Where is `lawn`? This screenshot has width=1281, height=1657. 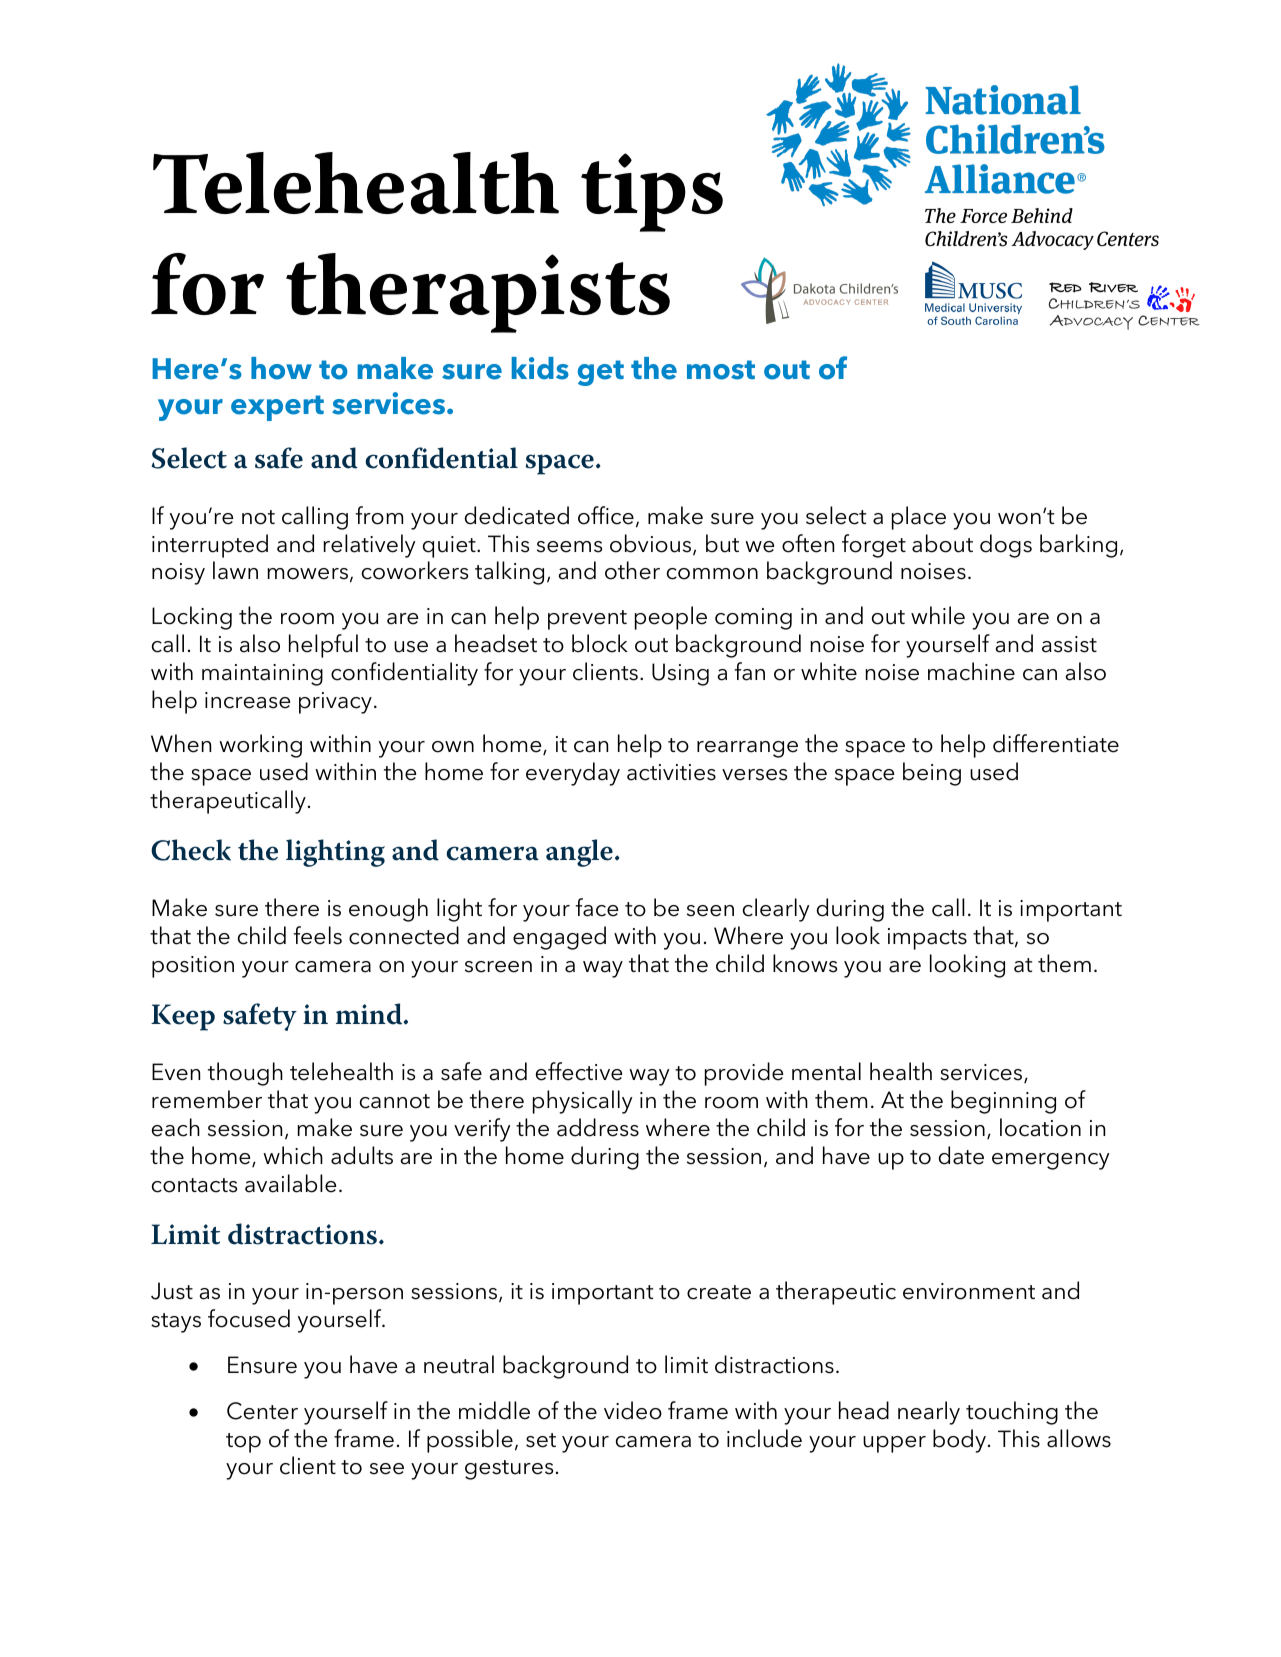 lawn is located at coordinates (235, 570).
